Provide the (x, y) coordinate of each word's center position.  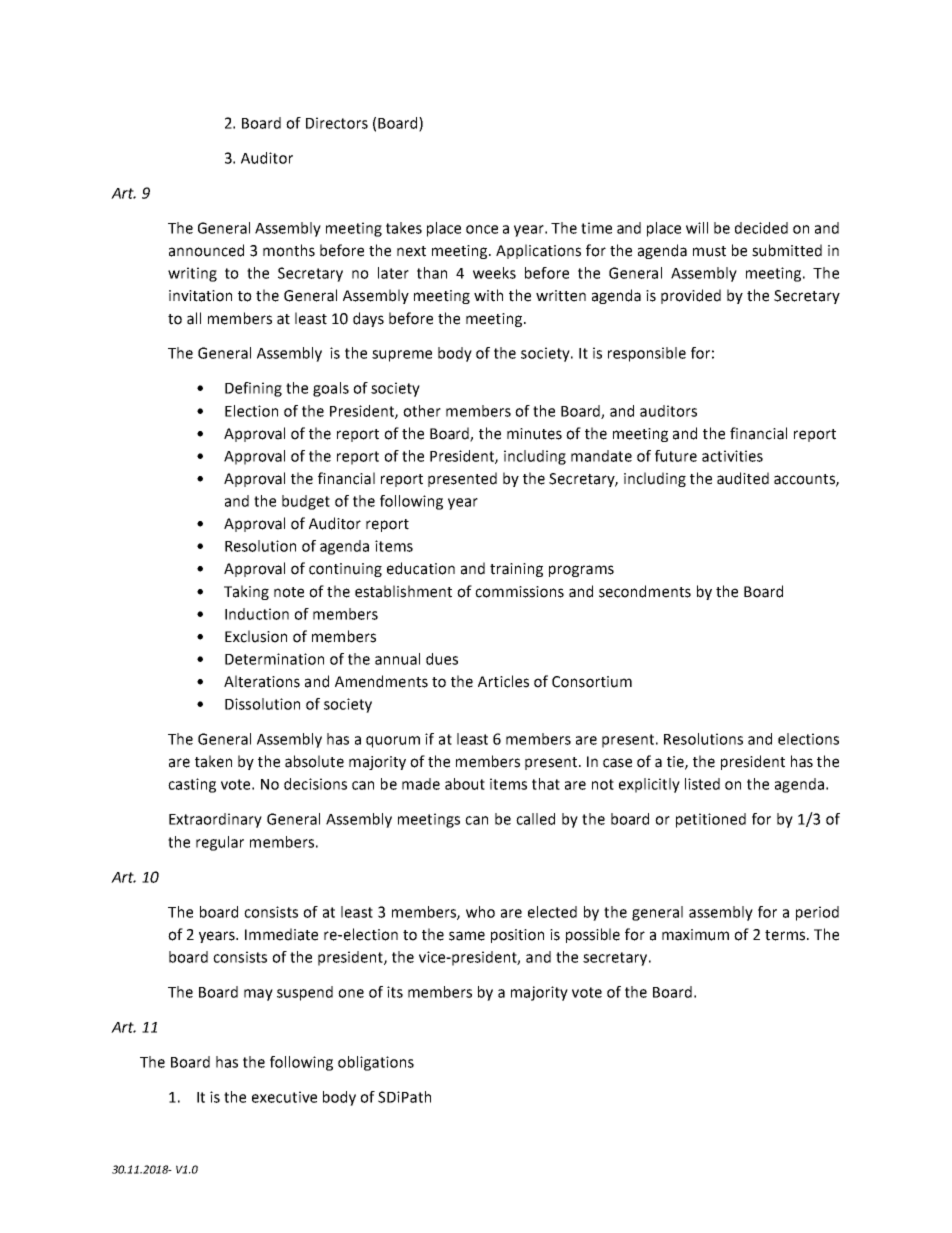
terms (786, 935)
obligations (376, 1063)
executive (284, 1097)
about (465, 784)
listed (702, 784)
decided (761, 228)
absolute (314, 761)
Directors (337, 123)
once (482, 229)
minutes (534, 434)
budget (306, 502)
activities (732, 456)
